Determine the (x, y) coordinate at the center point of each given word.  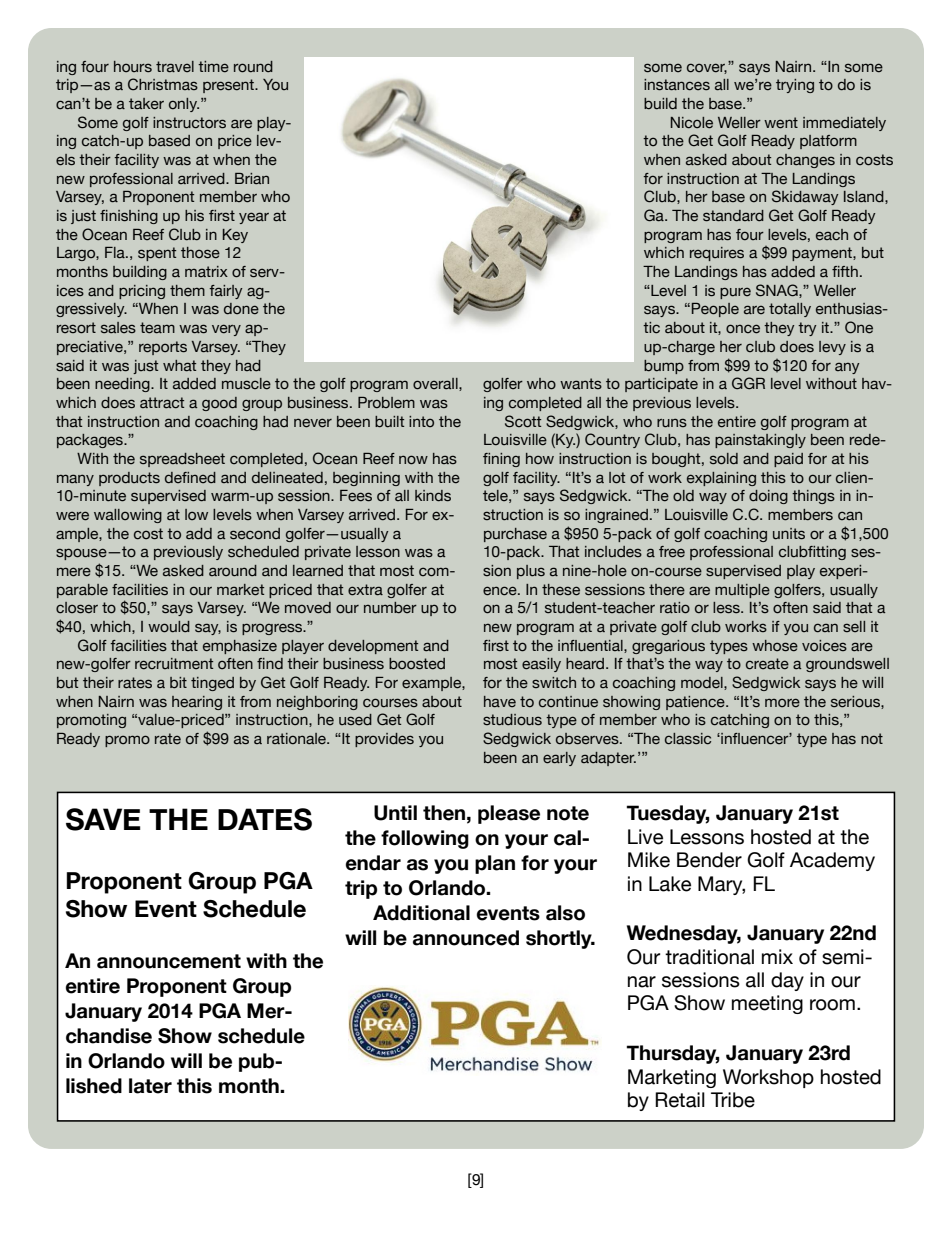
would (169, 627)
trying (795, 86)
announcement (169, 961)
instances (677, 85)
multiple (742, 591)
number (390, 608)
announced (466, 938)
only (184, 105)
